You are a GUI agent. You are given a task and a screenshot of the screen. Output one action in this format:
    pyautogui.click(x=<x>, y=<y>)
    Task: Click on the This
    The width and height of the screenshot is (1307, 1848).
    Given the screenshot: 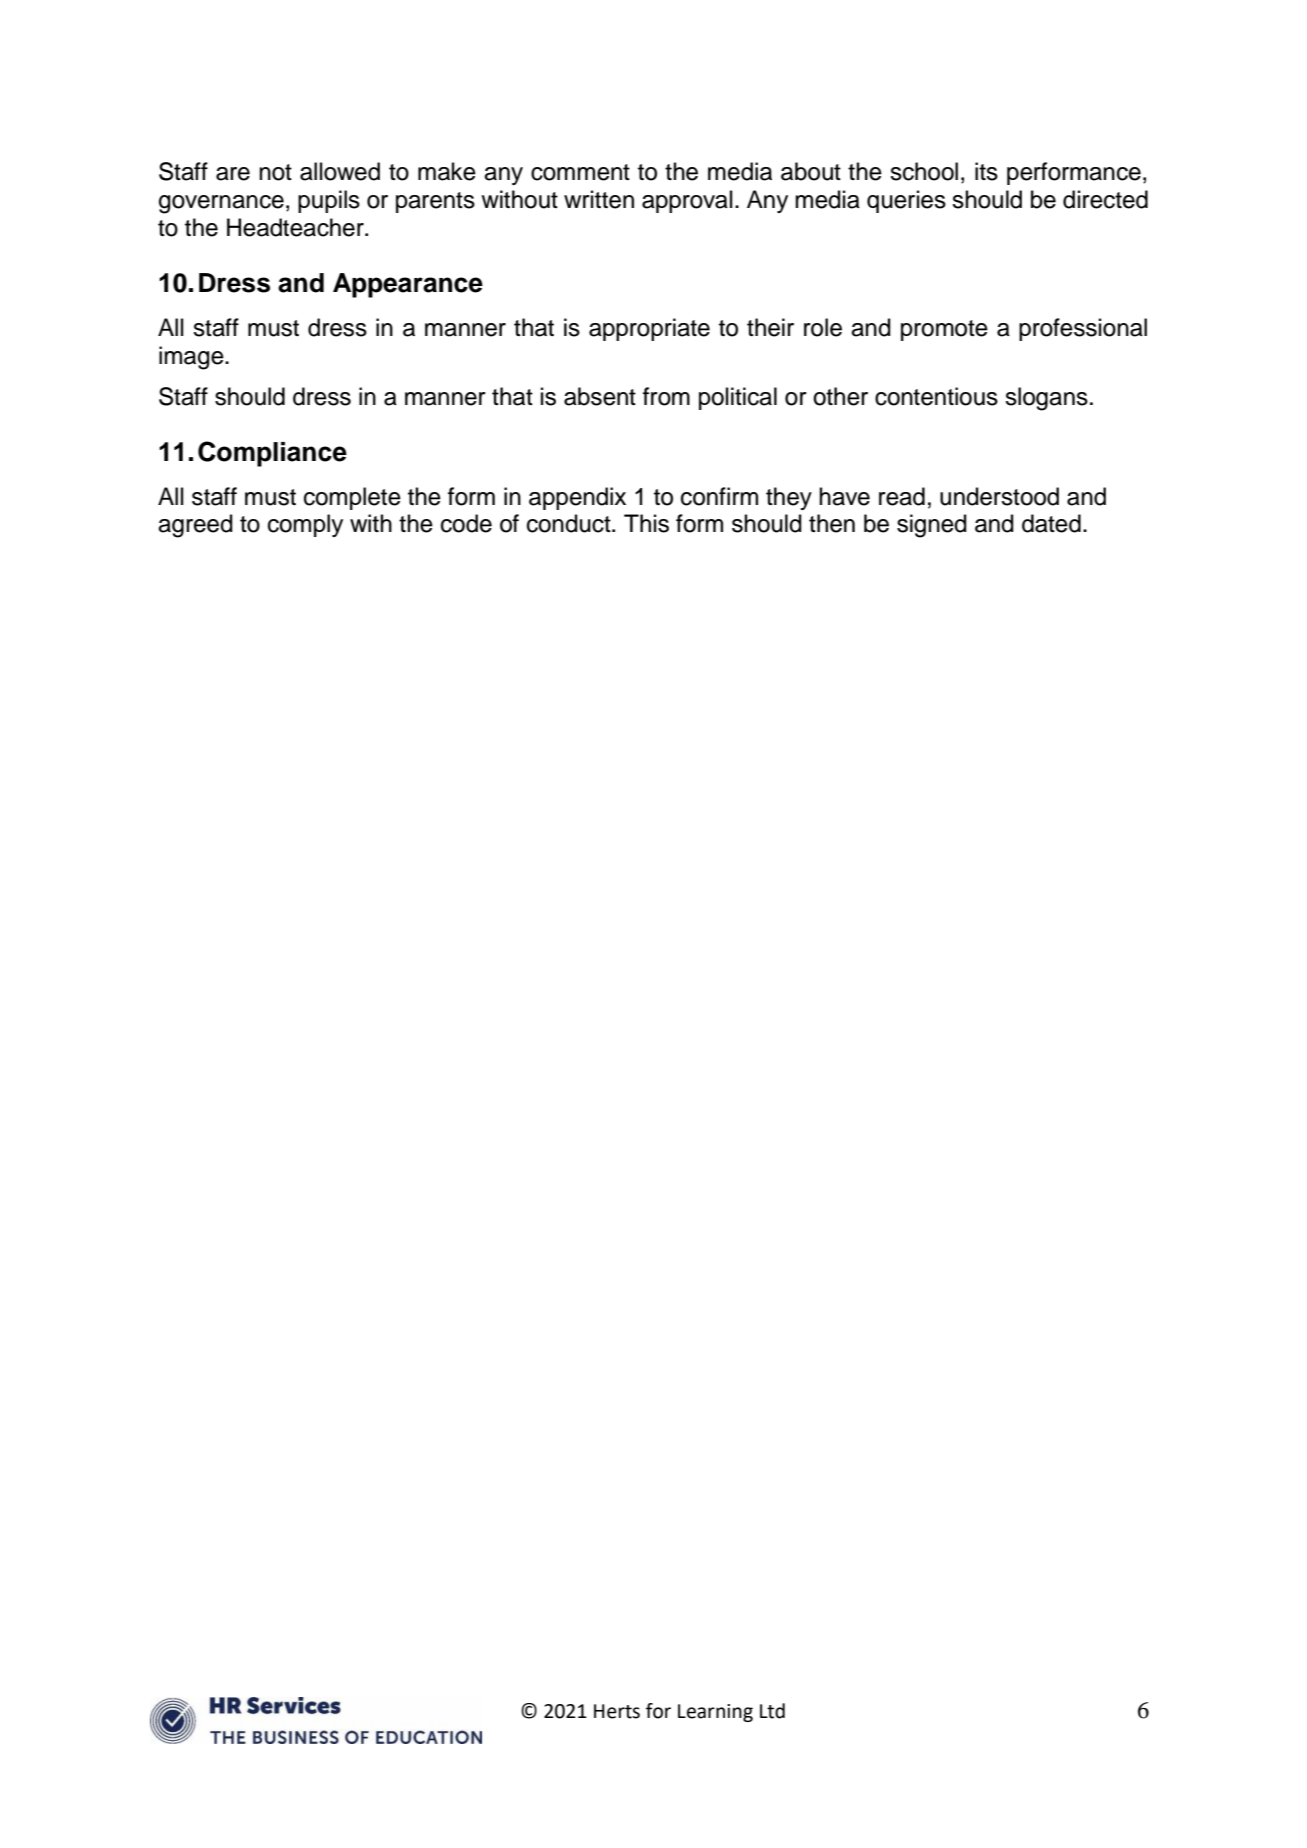 What is the action you would take?
    pyautogui.click(x=646, y=523)
